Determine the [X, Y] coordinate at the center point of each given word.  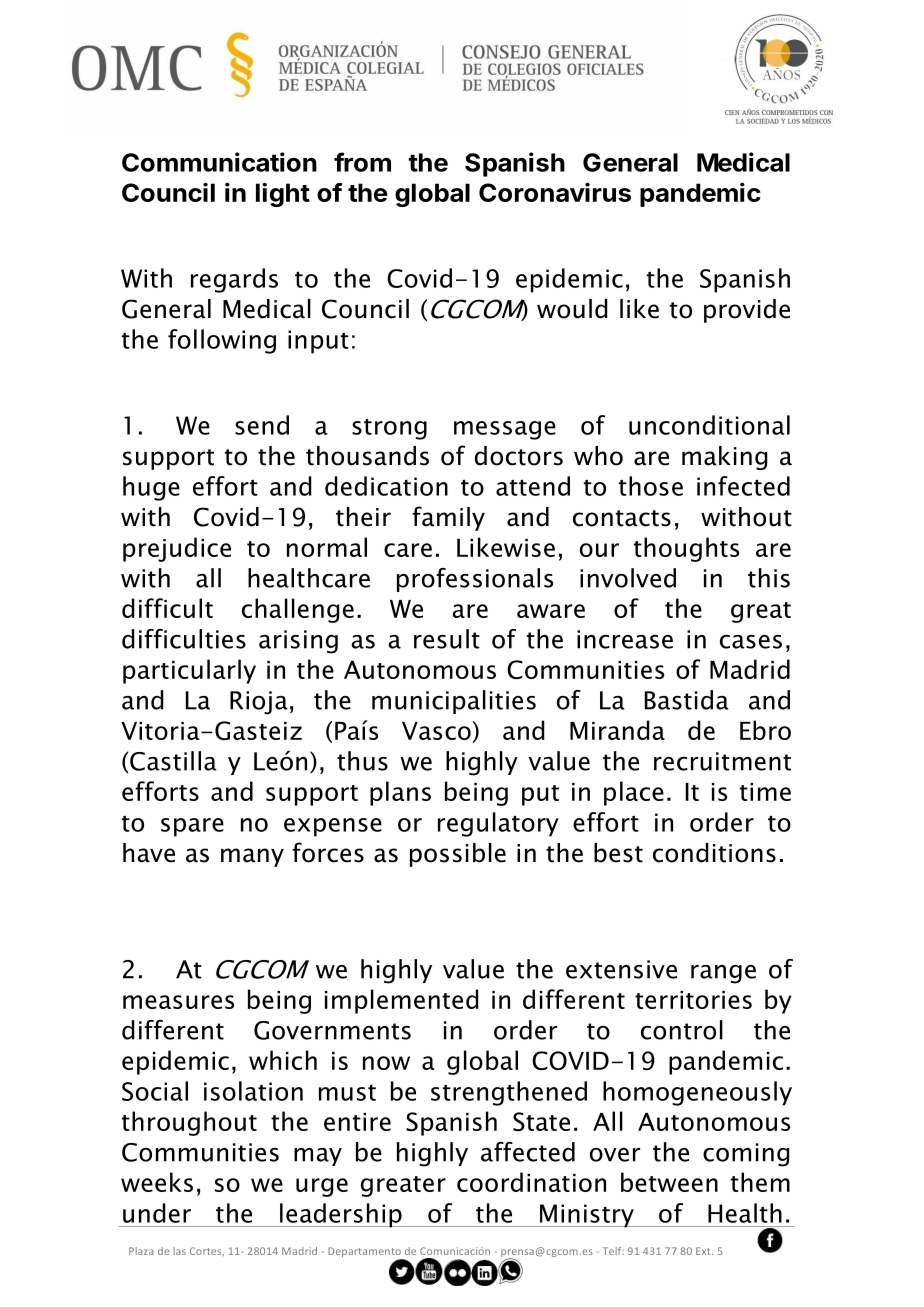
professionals [475, 580]
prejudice [177, 549]
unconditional [709, 425]
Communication [219, 162]
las [180, 1251]
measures [178, 1002]
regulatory [498, 824]
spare [192, 827]
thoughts [686, 549]
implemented [402, 1001]
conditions [714, 853]
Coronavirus [555, 192]
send [262, 425]
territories [693, 1000]
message [505, 430]
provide [747, 311]
